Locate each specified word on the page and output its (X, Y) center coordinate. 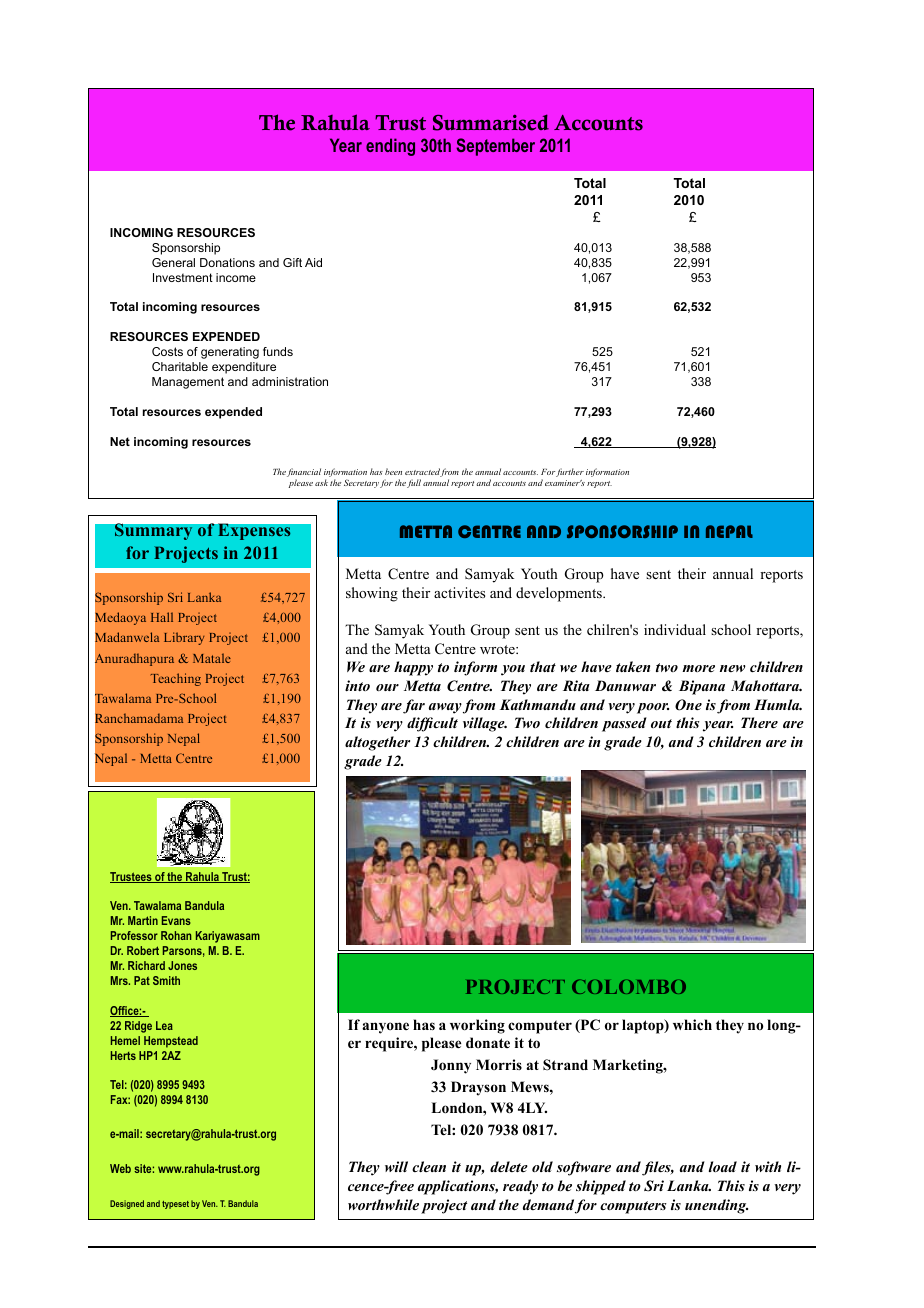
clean (429, 1166)
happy (413, 668)
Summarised (491, 122)
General (173, 262)
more (698, 668)
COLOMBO (629, 986)
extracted (423, 472)
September (495, 147)
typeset (175, 1205)
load (723, 1166)
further (570, 472)
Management (188, 383)
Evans (176, 920)
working (477, 1026)
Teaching (176, 679)
